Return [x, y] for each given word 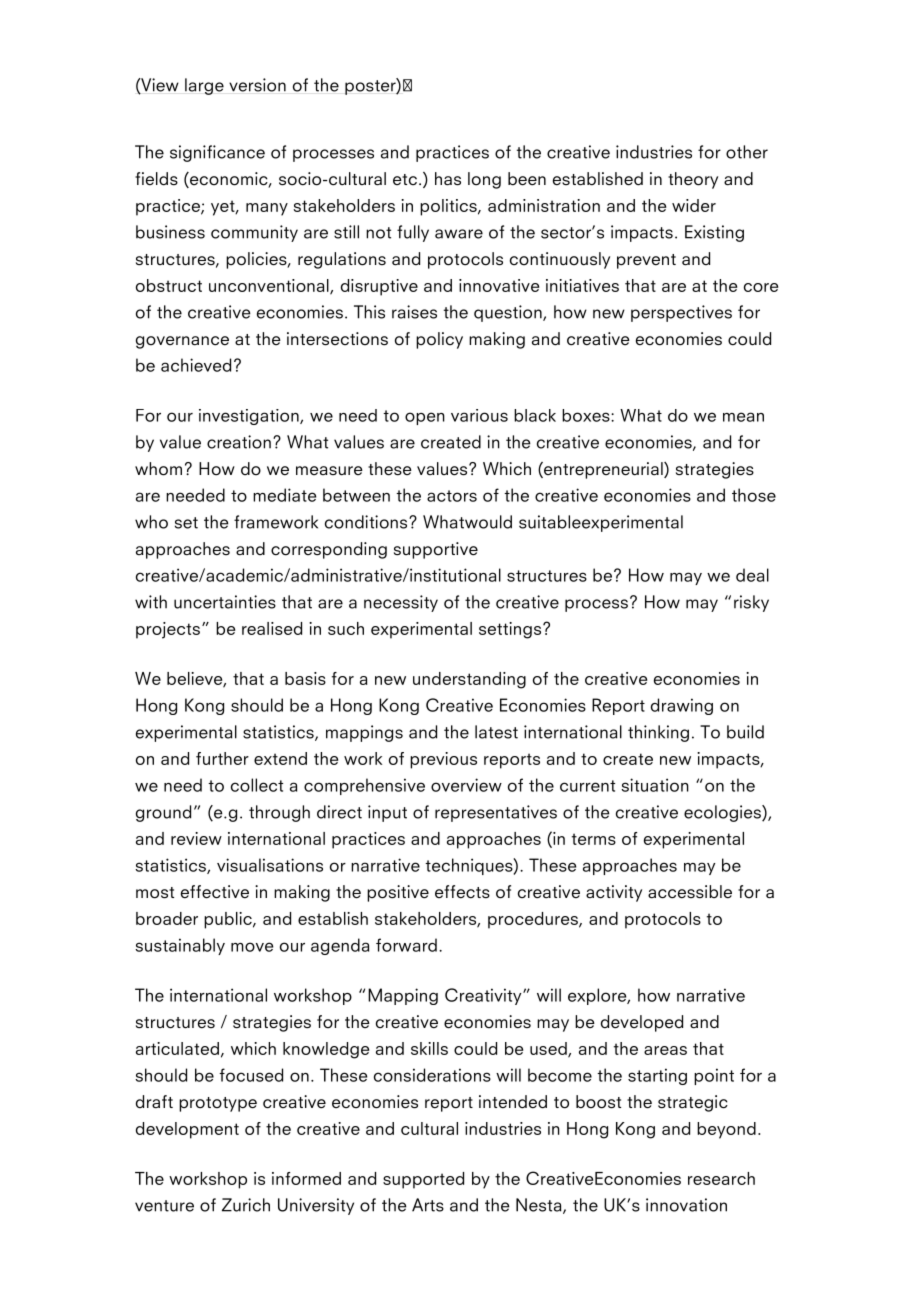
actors [452, 496]
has [448, 179]
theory [693, 180]
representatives [496, 813]
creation [239, 442]
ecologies [723, 813]
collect [257, 785]
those [754, 495]
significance [217, 153]
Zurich [246, 1205]
